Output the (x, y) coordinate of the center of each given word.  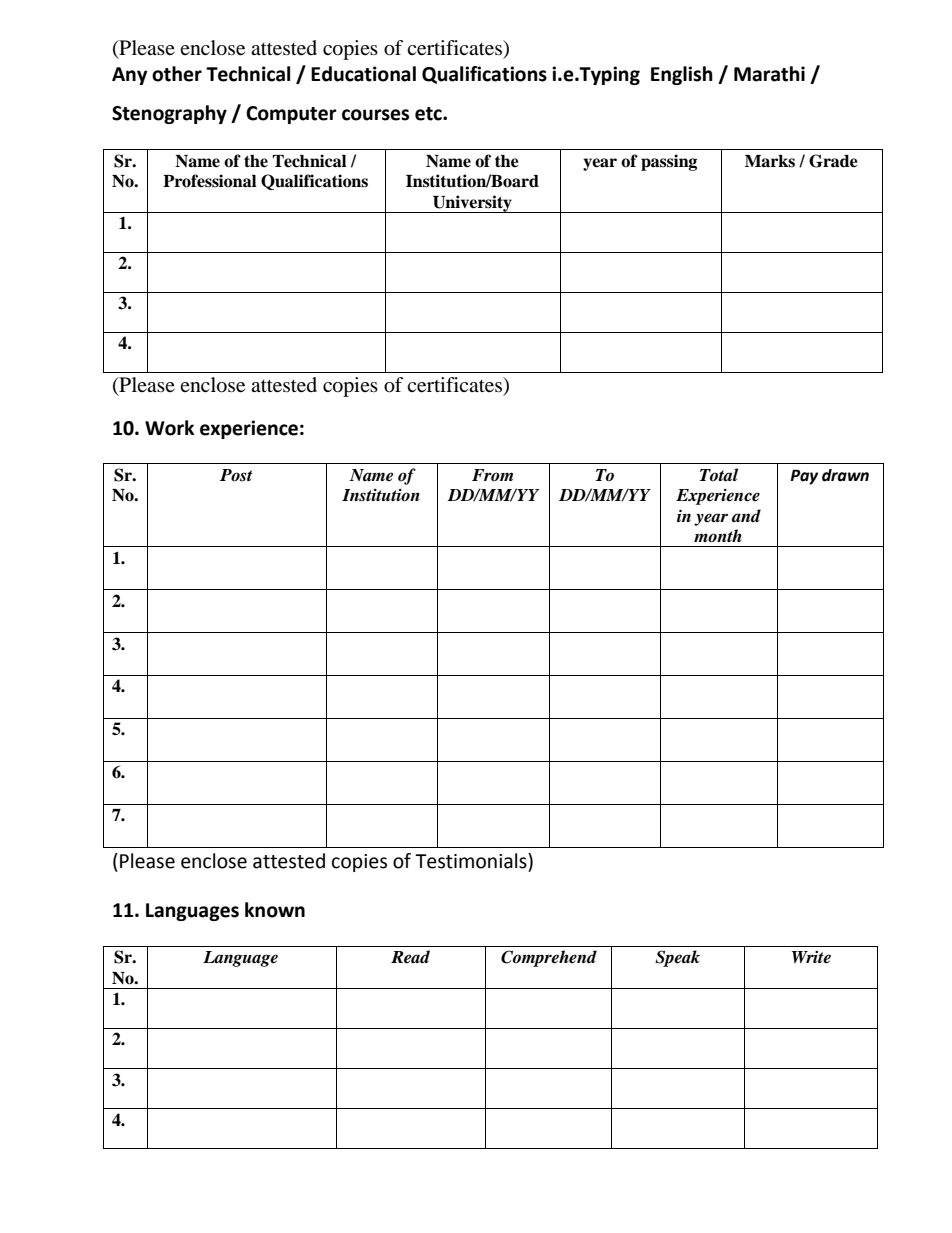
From (492, 475)
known (275, 910)
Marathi (769, 74)
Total (719, 475)
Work (170, 428)
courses (375, 115)
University (472, 204)
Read (410, 957)
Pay (804, 477)
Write (811, 957)
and (746, 515)
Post (236, 475)
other (177, 74)
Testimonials (472, 861)
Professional (210, 181)
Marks (770, 161)
